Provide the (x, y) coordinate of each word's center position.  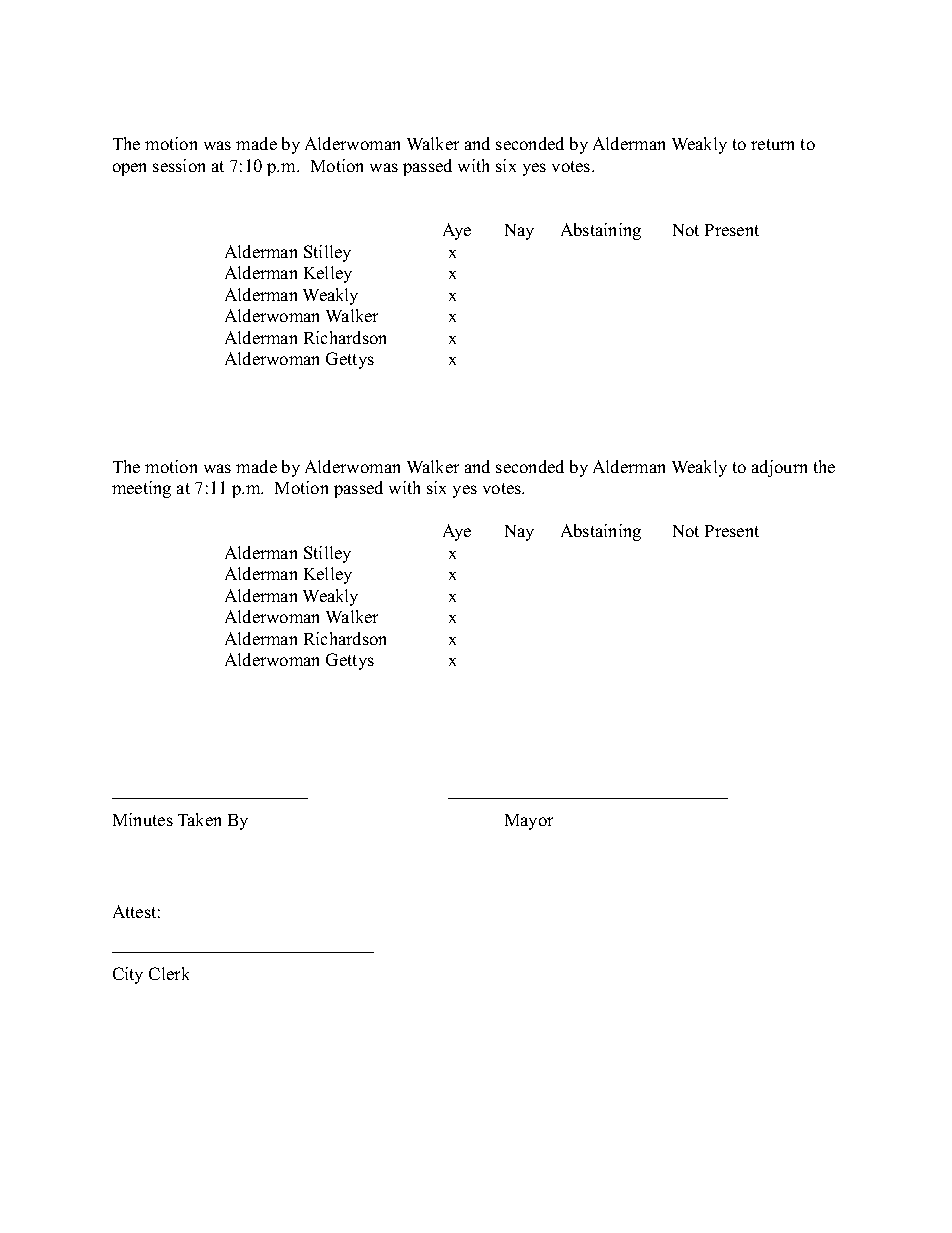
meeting (141, 489)
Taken (199, 819)
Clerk (169, 973)
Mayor (529, 822)
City (128, 975)
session (179, 165)
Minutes (143, 819)
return (772, 144)
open (129, 169)
